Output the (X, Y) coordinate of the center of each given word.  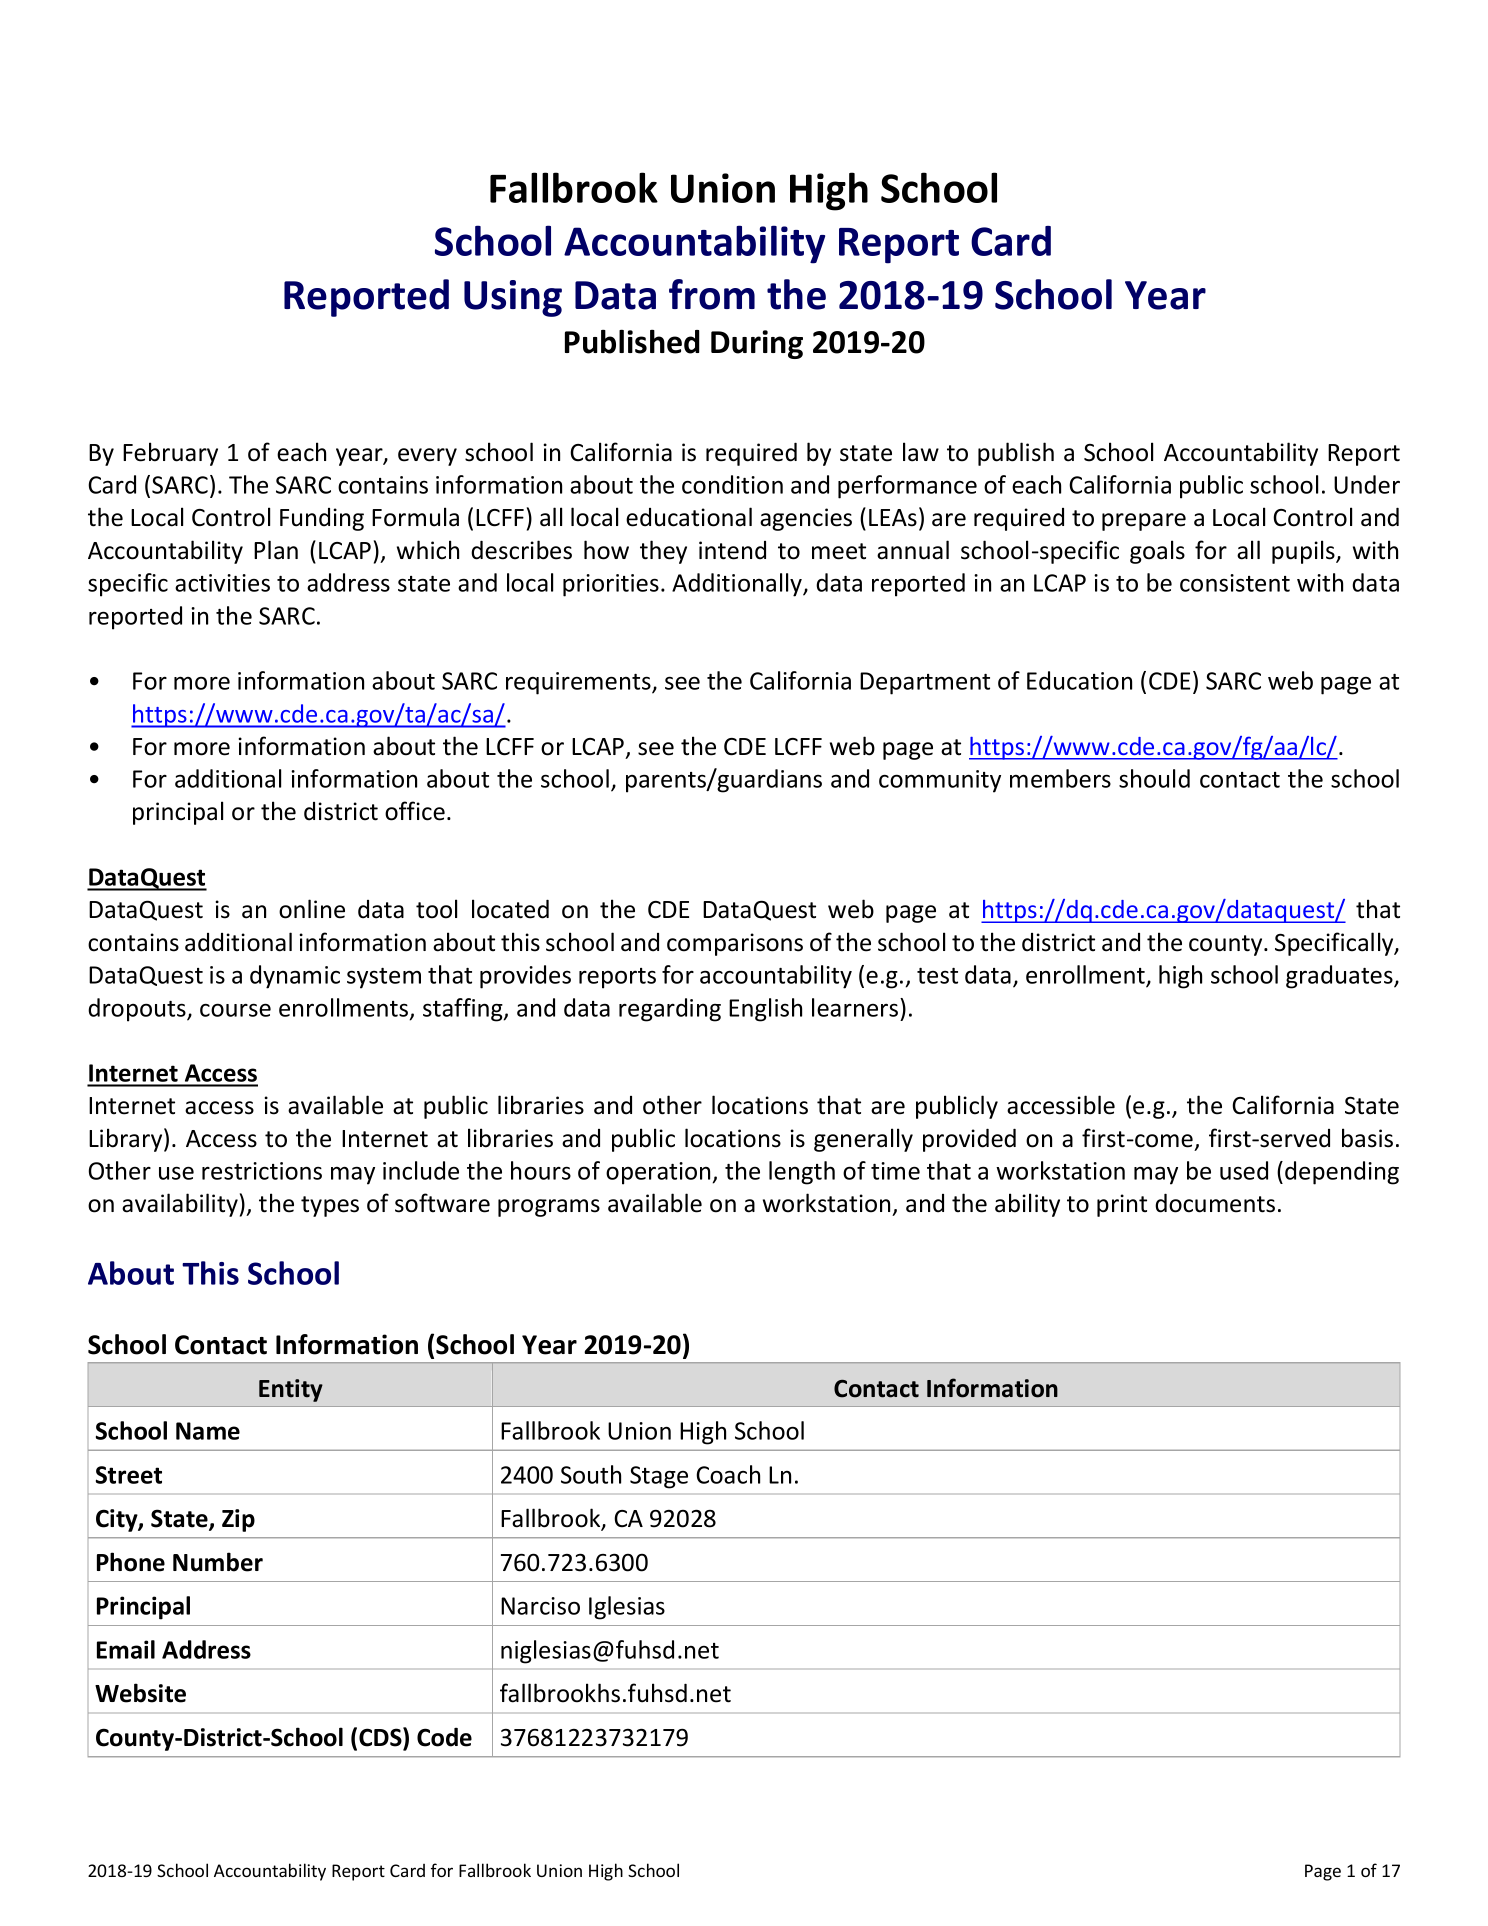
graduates (1340, 977)
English (765, 1010)
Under (1367, 484)
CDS (381, 1737)
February (170, 454)
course (235, 1010)
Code (444, 1737)
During (757, 344)
